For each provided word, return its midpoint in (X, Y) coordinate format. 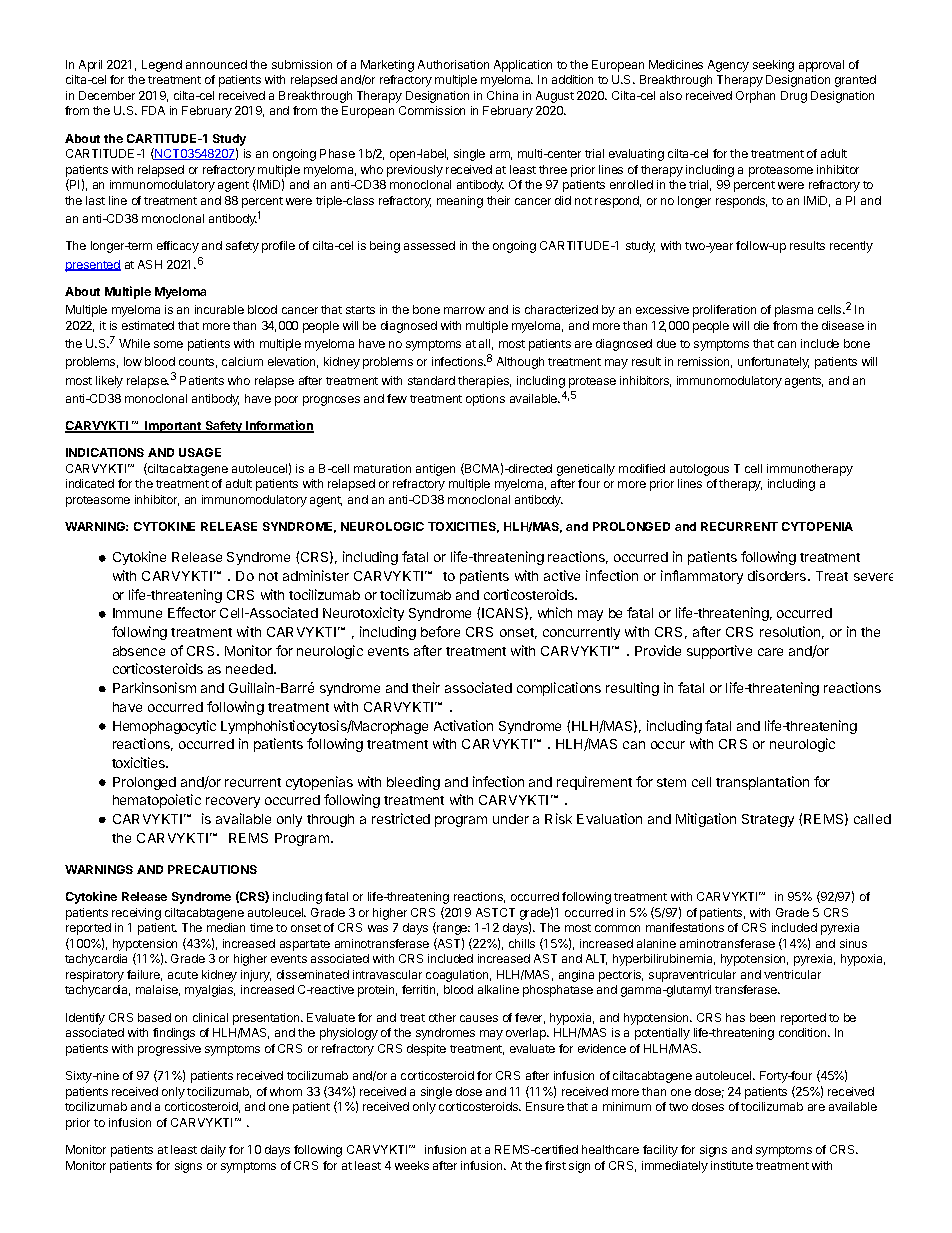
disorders (778, 575)
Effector (192, 612)
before (440, 631)
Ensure (545, 1106)
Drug (794, 97)
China (502, 95)
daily (213, 1151)
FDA (153, 110)
